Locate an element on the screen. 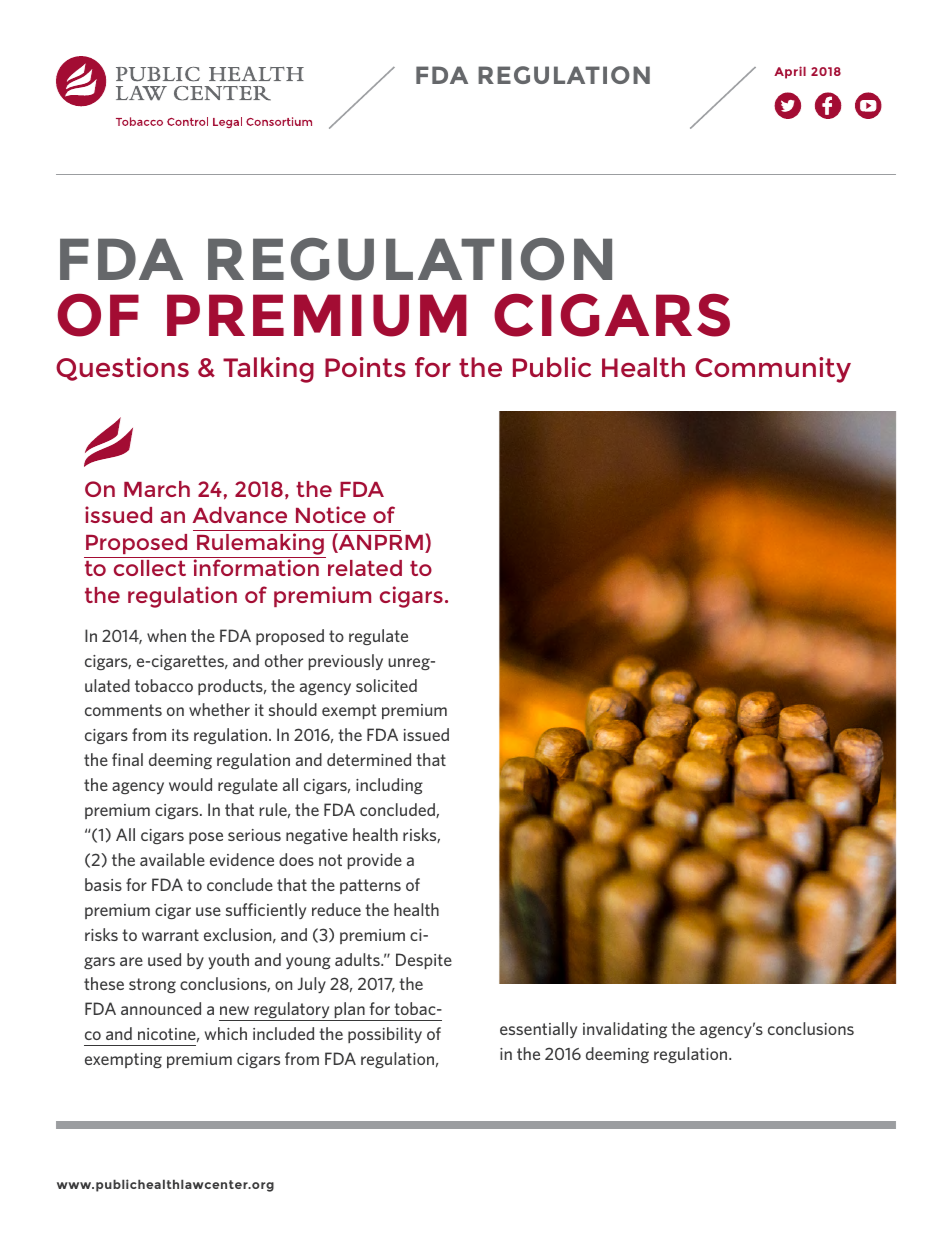  whether is located at coordinates (219, 709).
